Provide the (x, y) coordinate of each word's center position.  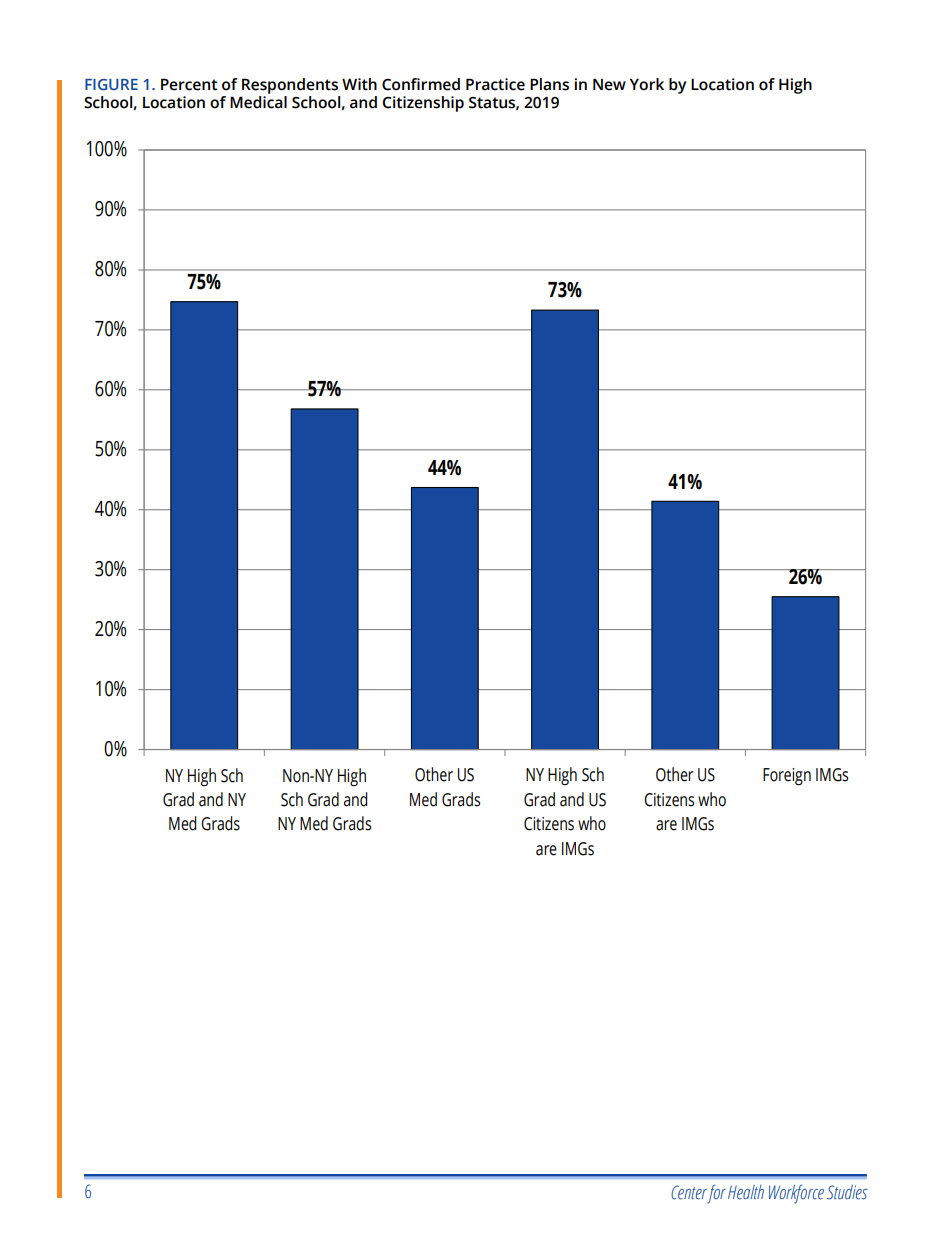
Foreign (787, 777)
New (609, 84)
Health (746, 1192)
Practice (495, 84)
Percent (189, 84)
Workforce (796, 1194)
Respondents (290, 87)
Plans (549, 84)
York (647, 84)
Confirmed (421, 84)
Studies (847, 1192)
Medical (258, 102)
